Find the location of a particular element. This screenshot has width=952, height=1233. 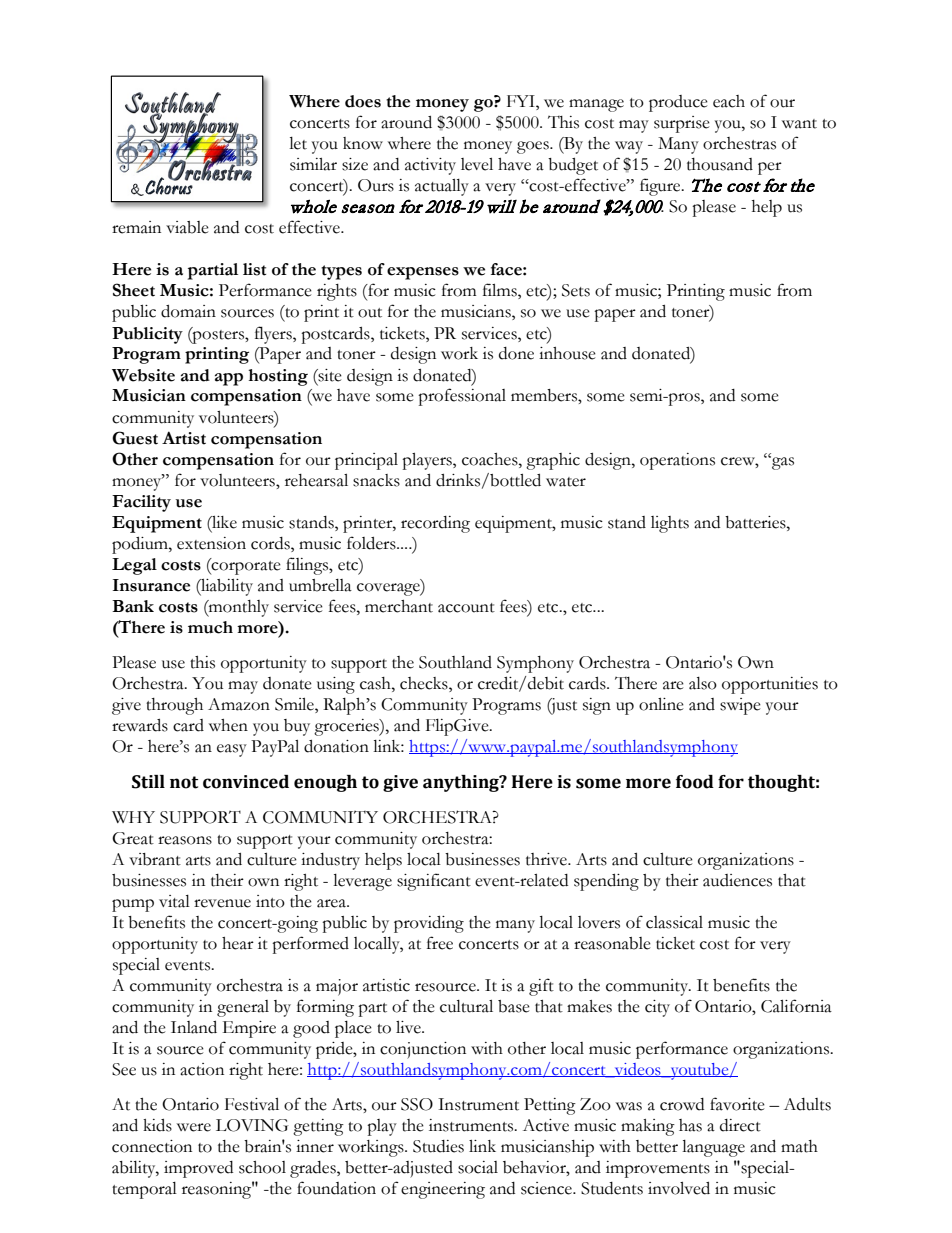

food is located at coordinates (695, 782).
